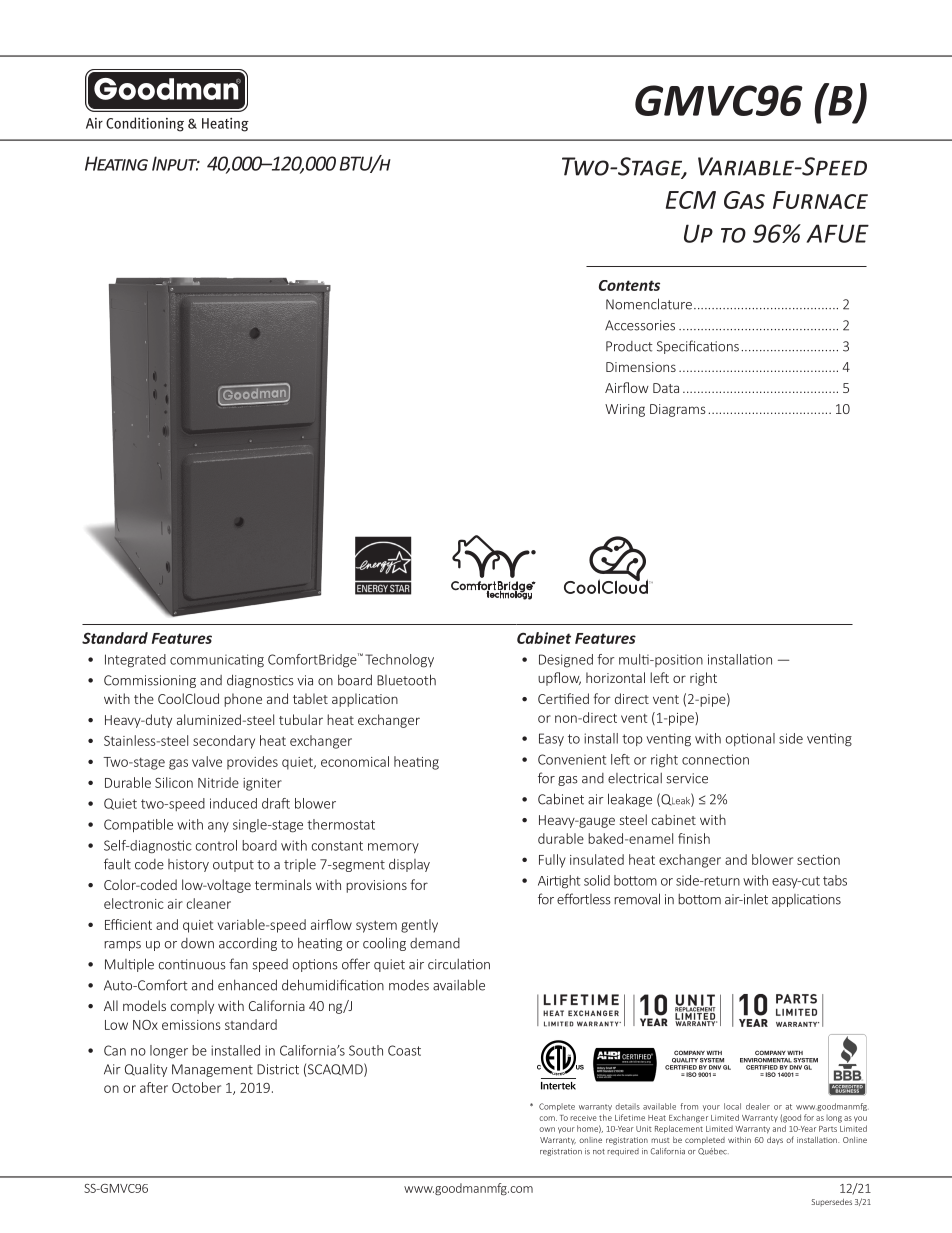 The image size is (952, 1233). Describe the element at coordinates (625, 410) in the screenshot. I see `Wiring` at that location.
